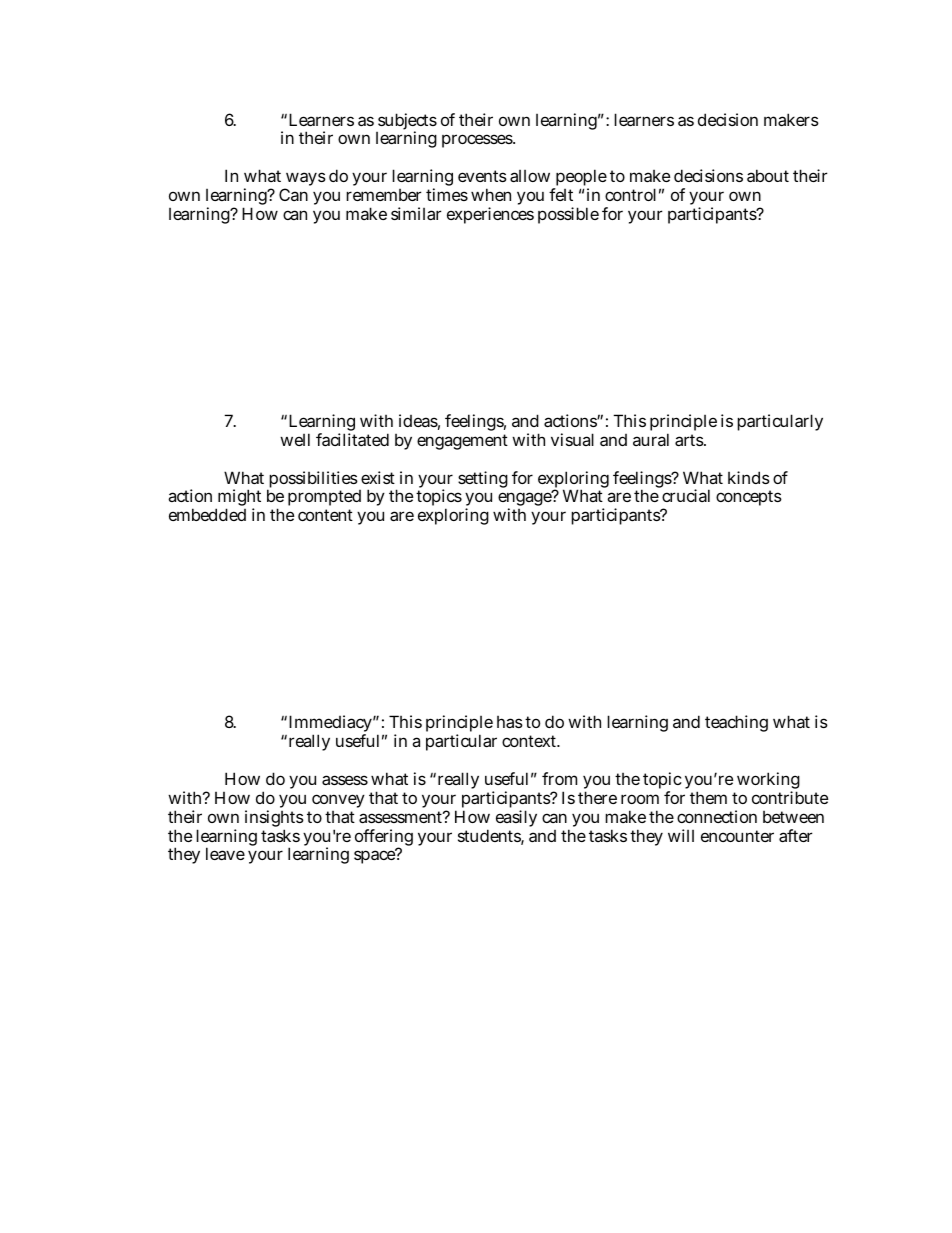 The height and width of the screenshot is (1233, 952). What do you see at coordinates (238, 499) in the screenshot?
I see `might` at bounding box center [238, 499].
